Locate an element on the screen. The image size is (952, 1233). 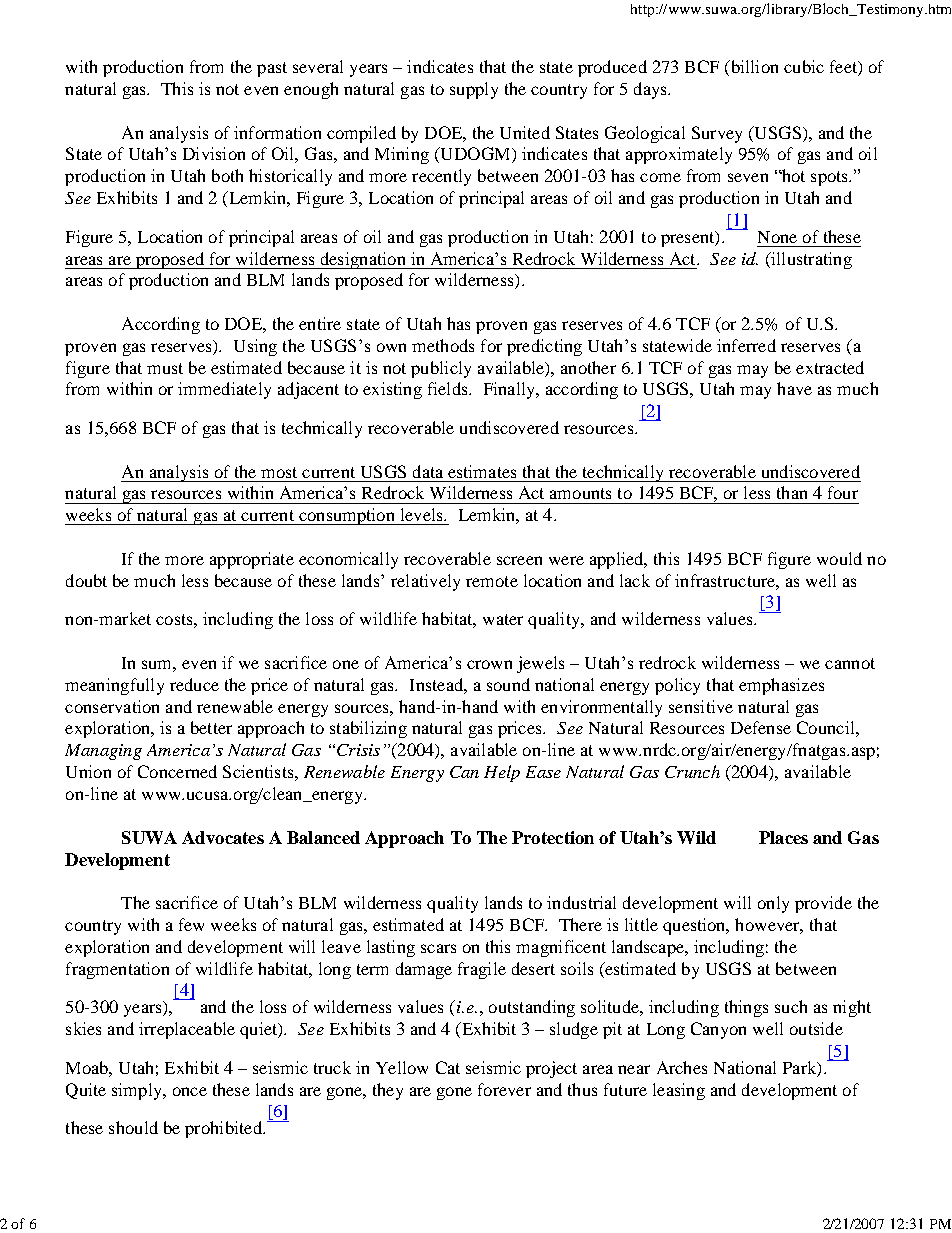
emphasizes is located at coordinates (781, 686).
